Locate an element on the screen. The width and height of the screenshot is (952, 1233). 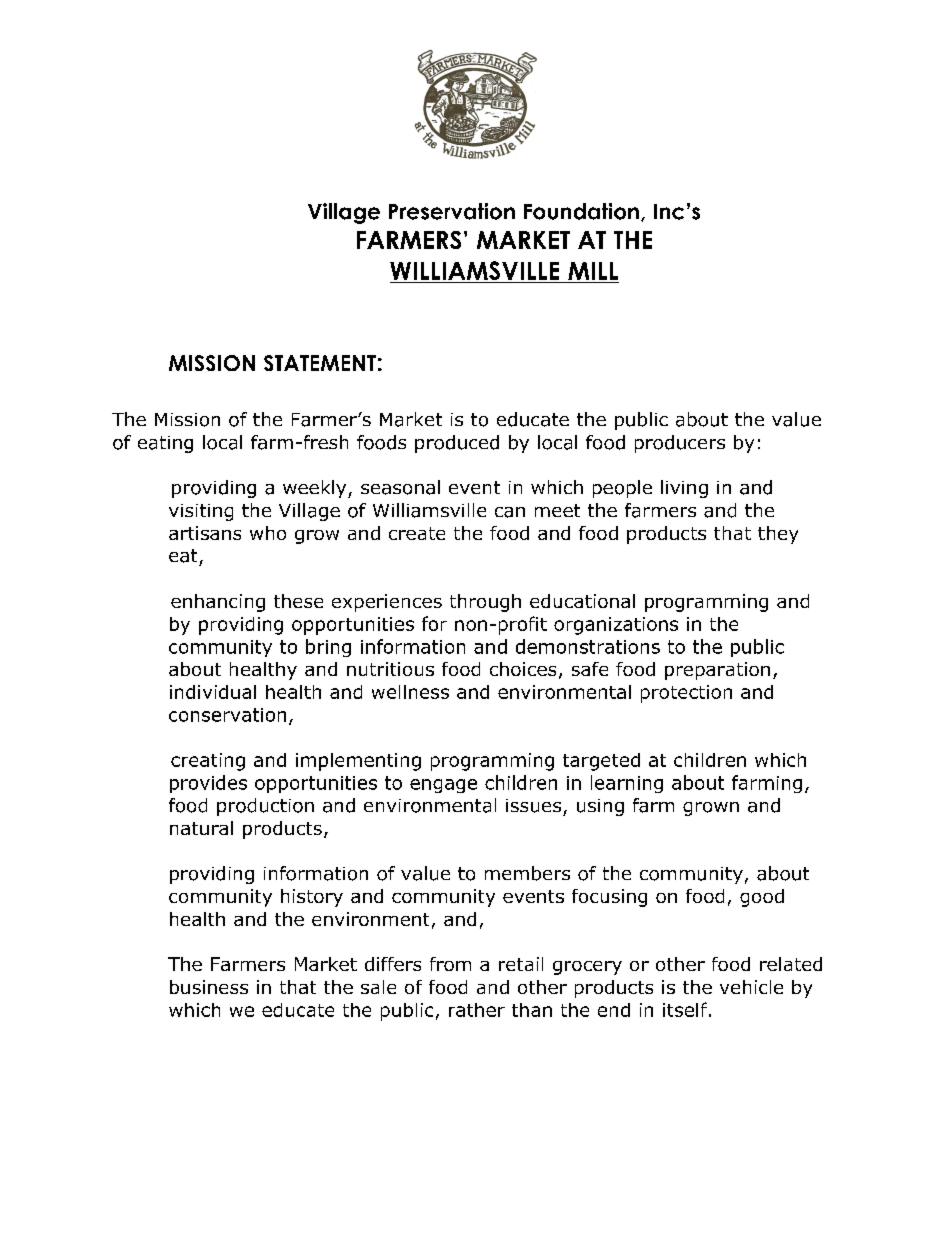
MILL is located at coordinates (593, 271).
